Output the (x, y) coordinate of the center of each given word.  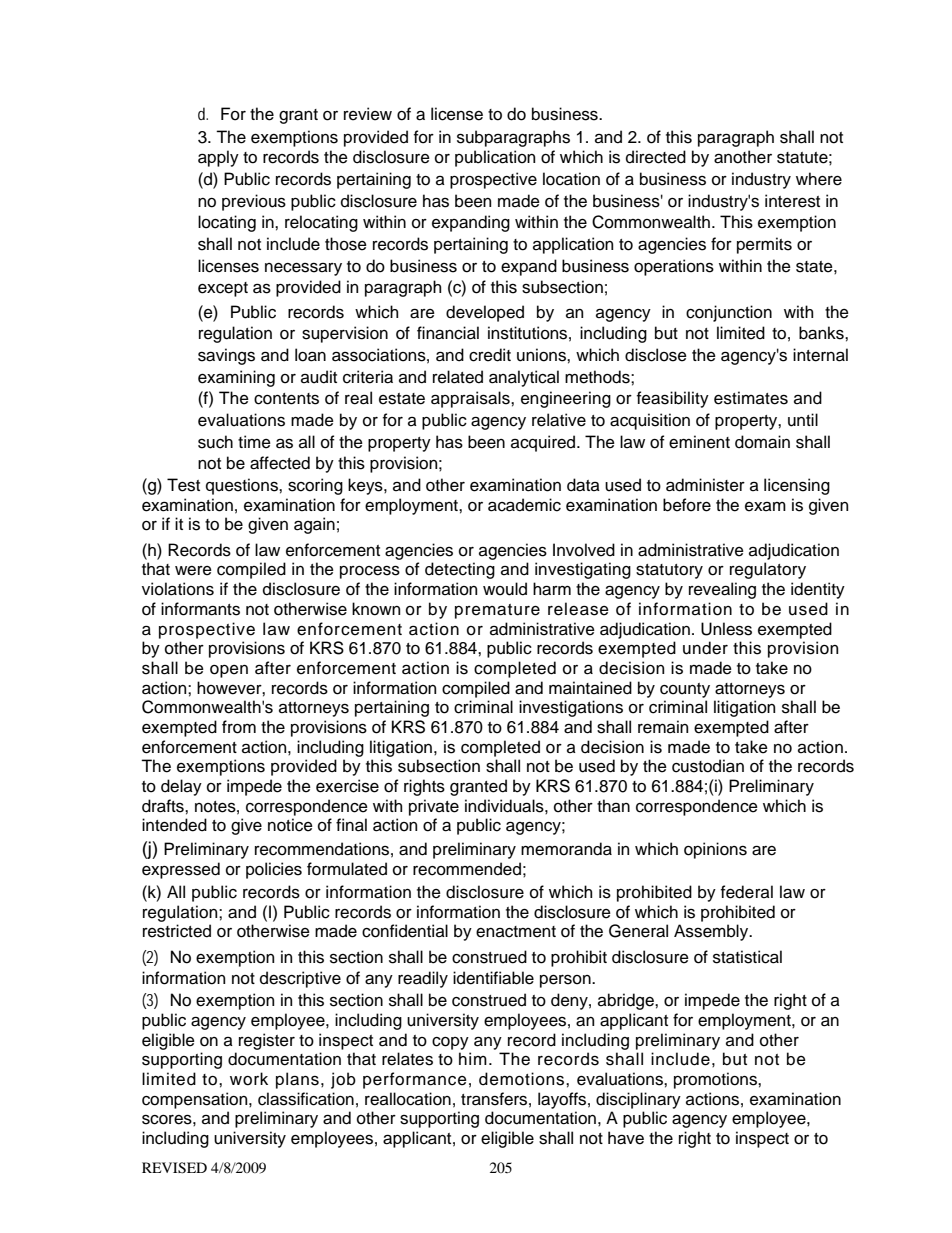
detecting (460, 570)
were (193, 571)
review (368, 114)
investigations (571, 708)
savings (226, 356)
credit (490, 355)
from (239, 727)
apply (218, 158)
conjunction (729, 313)
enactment (516, 932)
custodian (708, 766)
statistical (747, 957)
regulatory (768, 570)
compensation (196, 1100)
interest (792, 201)
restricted (177, 931)
